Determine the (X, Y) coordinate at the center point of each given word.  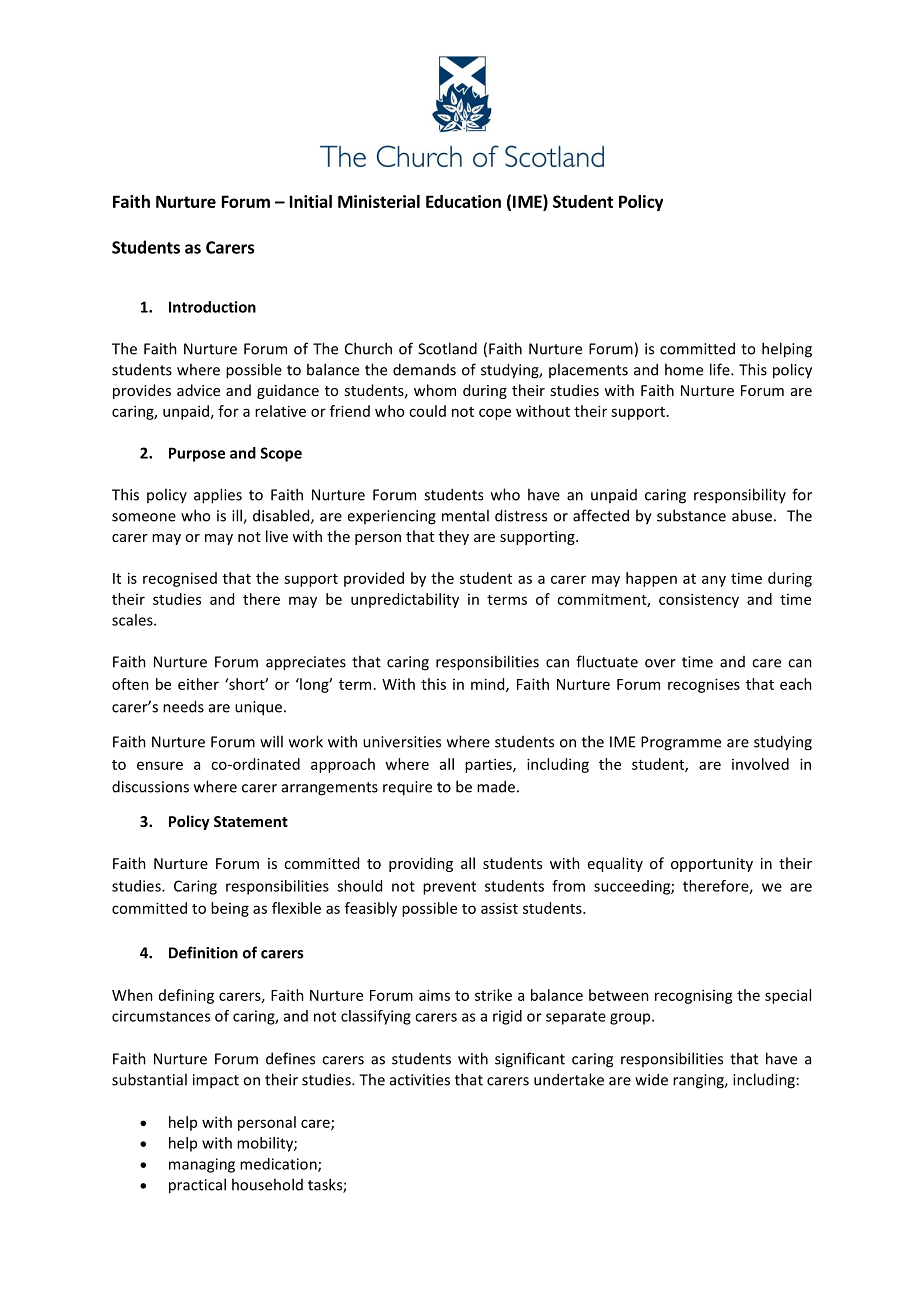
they (454, 537)
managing (202, 1165)
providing (421, 864)
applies (218, 496)
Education (463, 201)
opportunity (712, 865)
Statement (251, 821)
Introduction (212, 307)
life (721, 369)
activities (420, 1080)
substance (691, 515)
